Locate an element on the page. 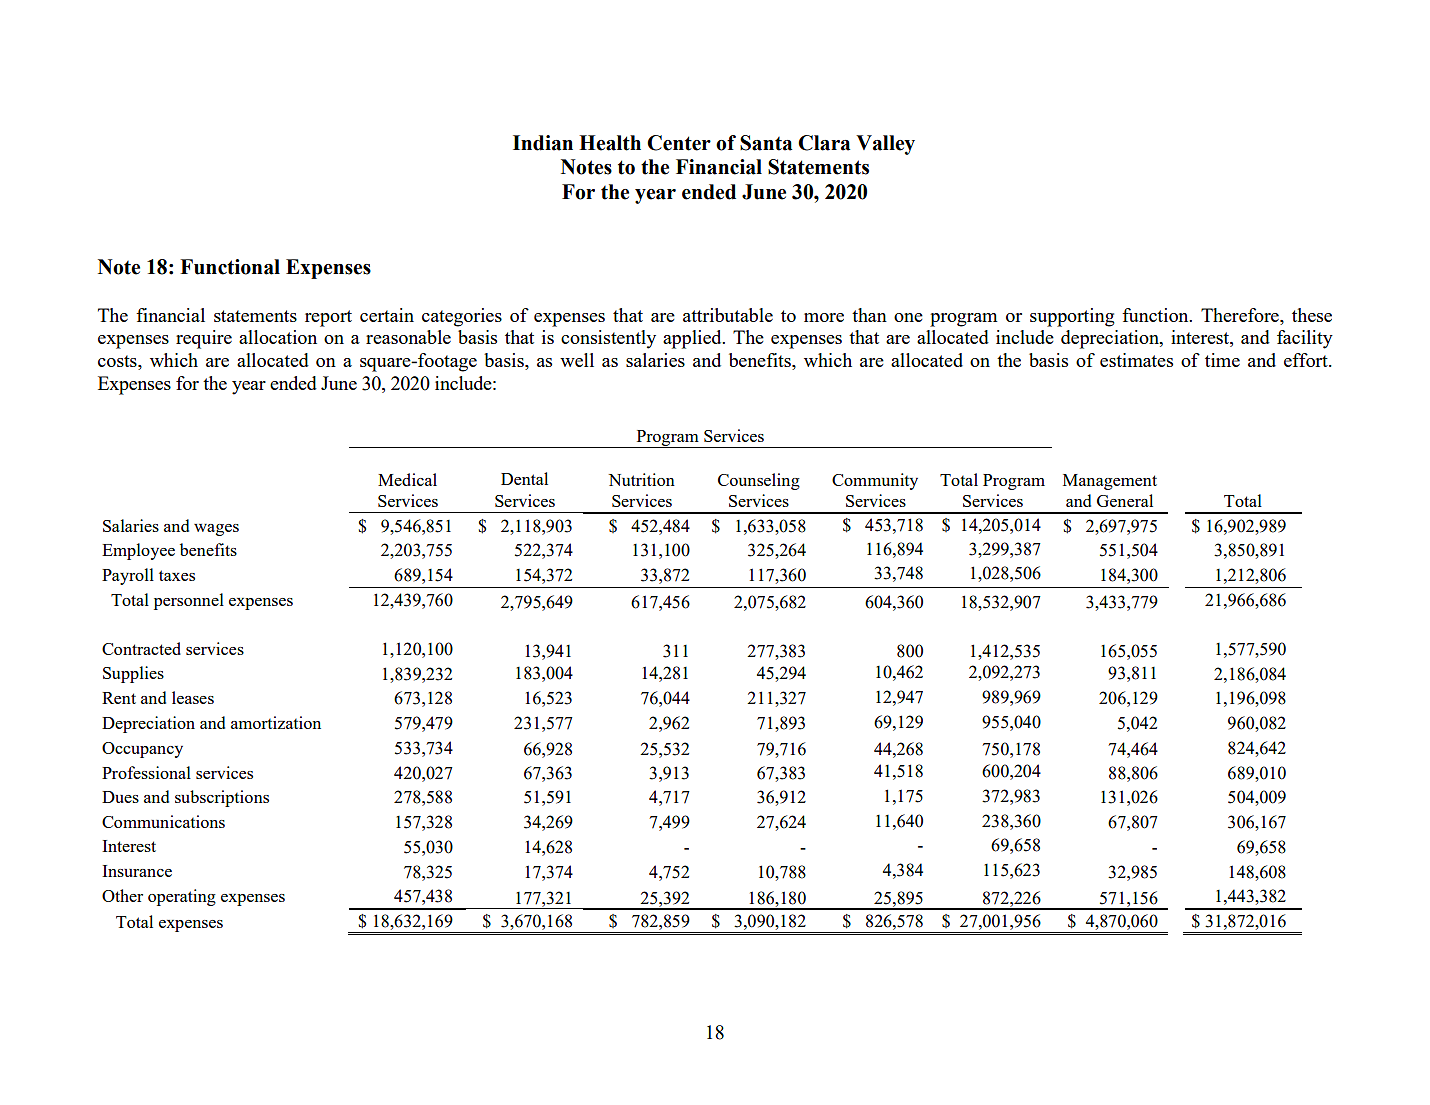 The image size is (1430, 1105). Center is located at coordinates (679, 143).
